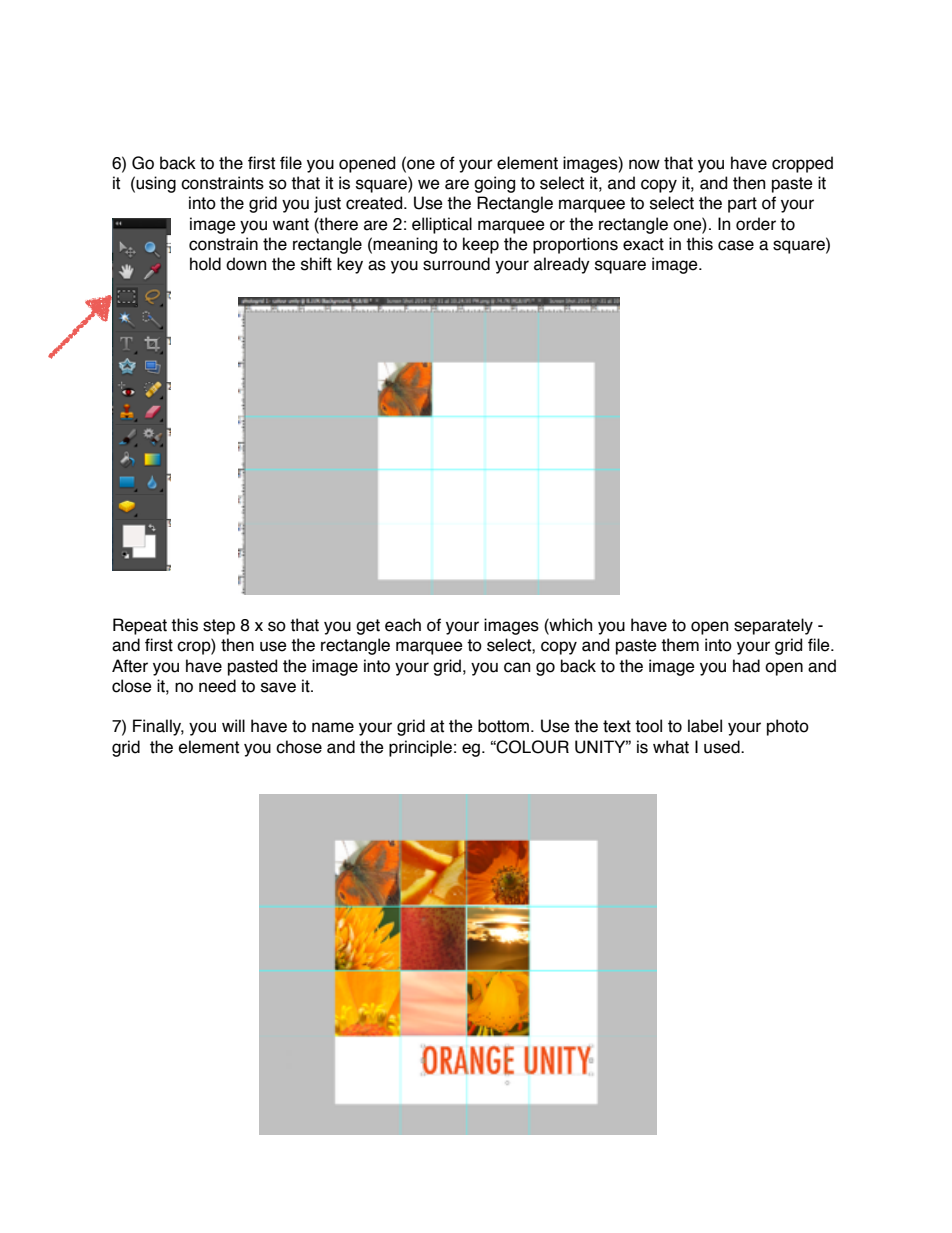  What do you see at coordinates (562, 265) in the screenshot?
I see `already` at bounding box center [562, 265].
